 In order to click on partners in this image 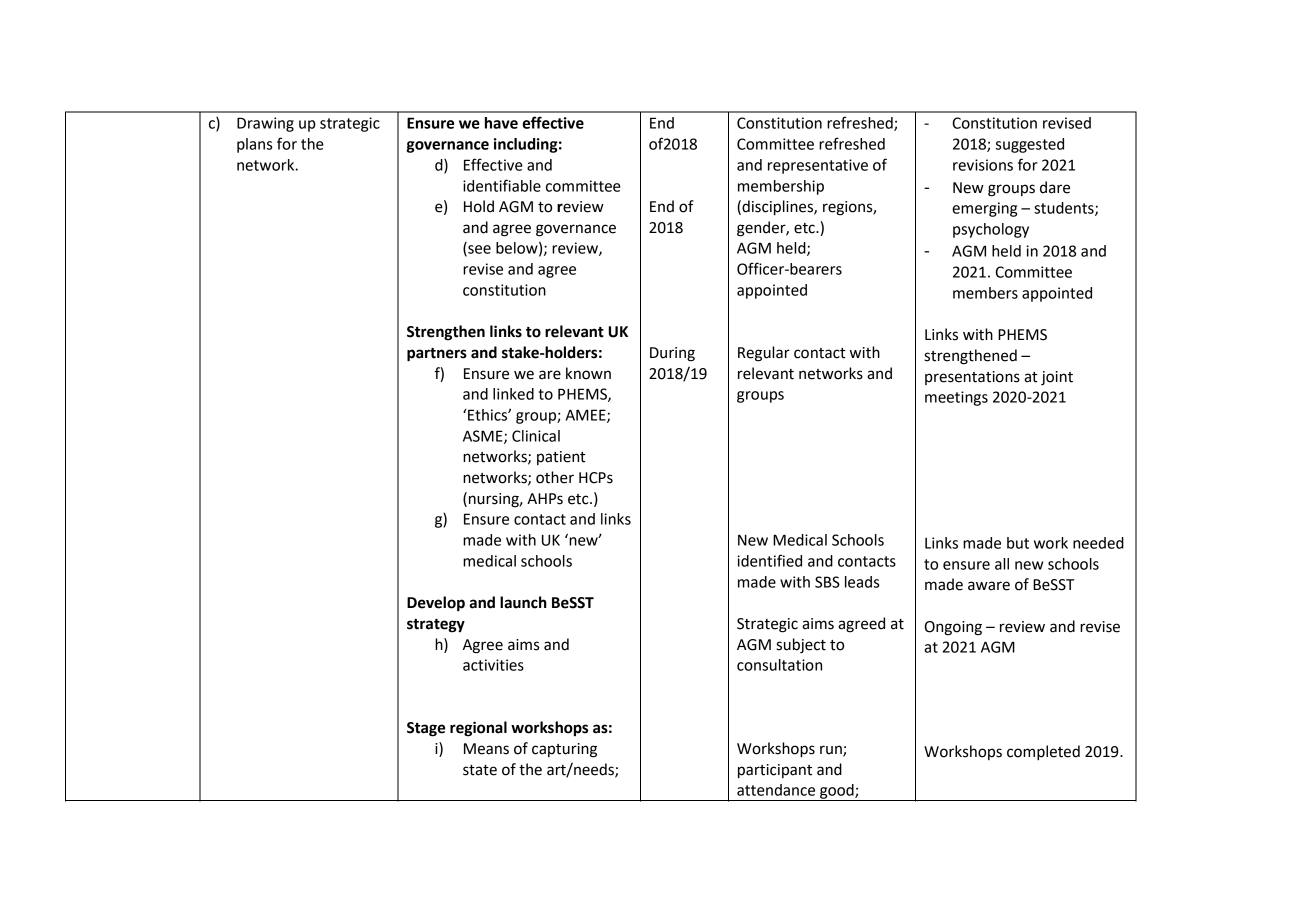, I will do `click(437, 355)`.
